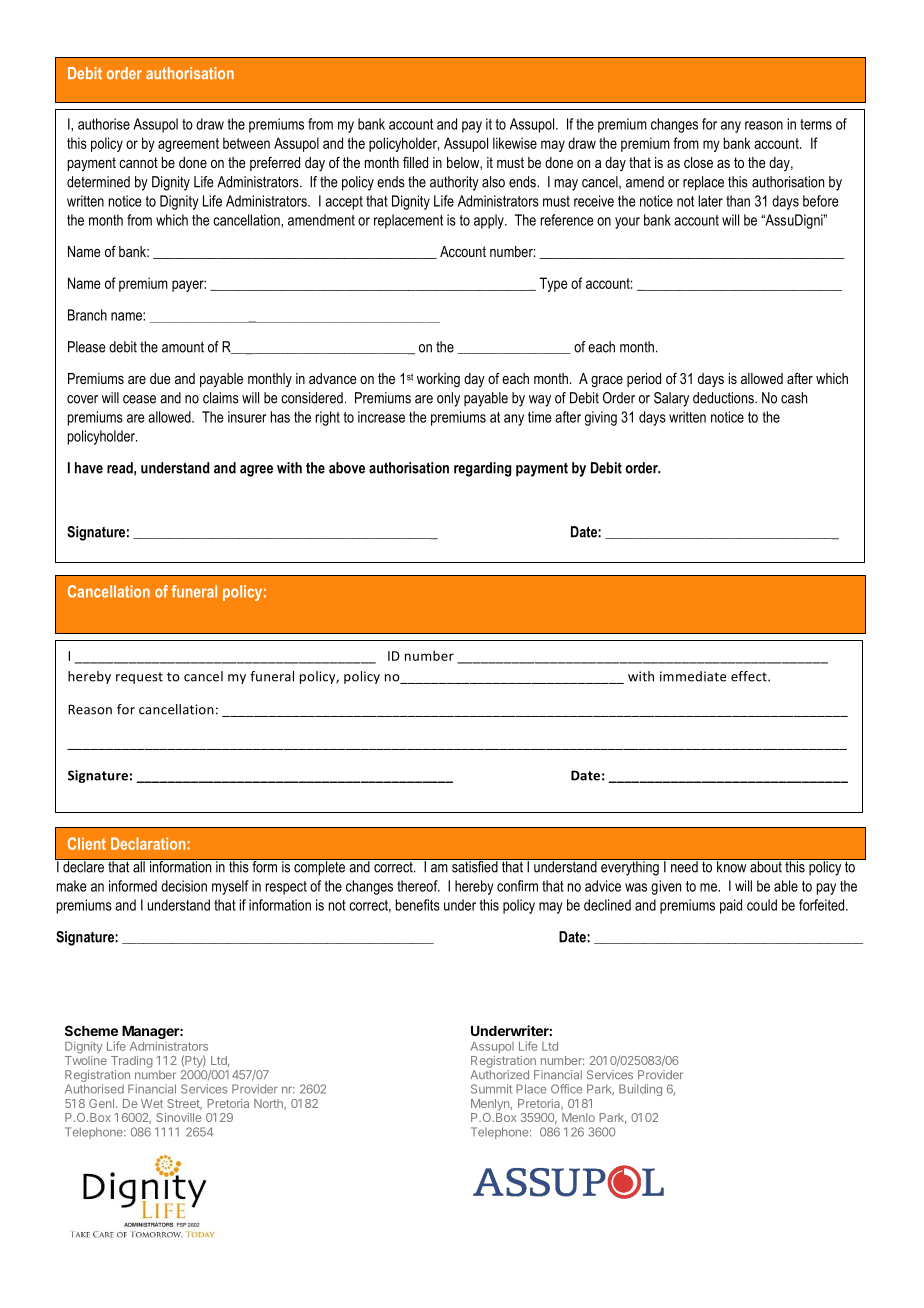 This screenshot has height=1308, width=924. What do you see at coordinates (491, 1089) in the screenshot?
I see `Summit` at bounding box center [491, 1089].
